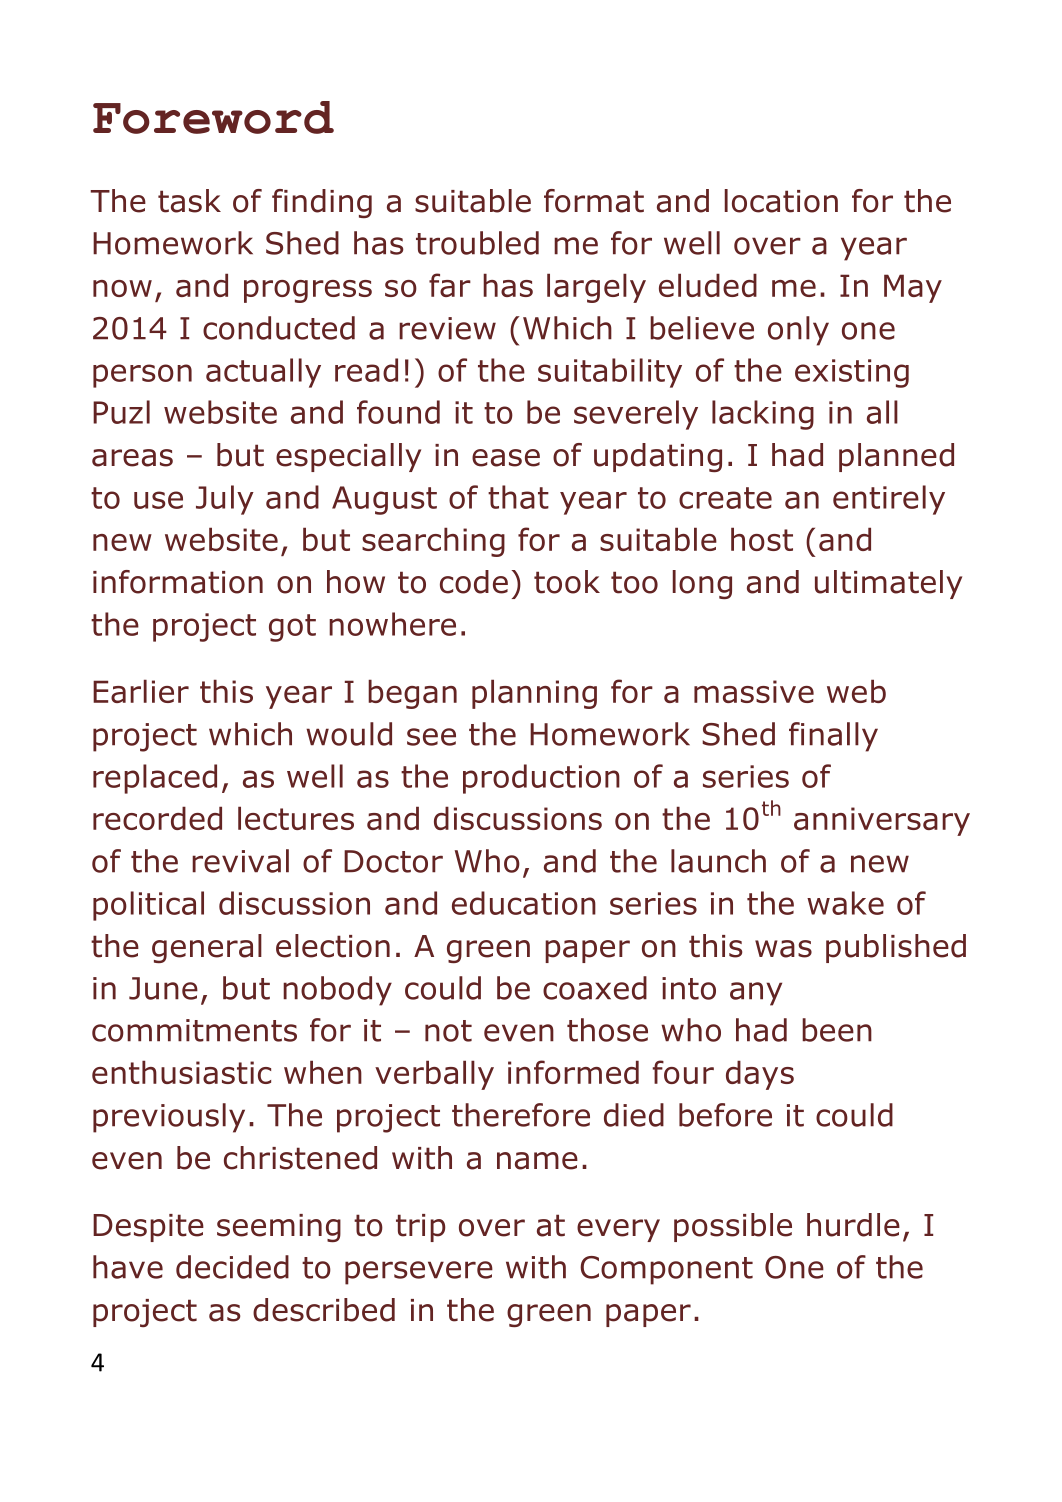 The image size is (1062, 1502). I want to click on persevere, so click(419, 1273).
